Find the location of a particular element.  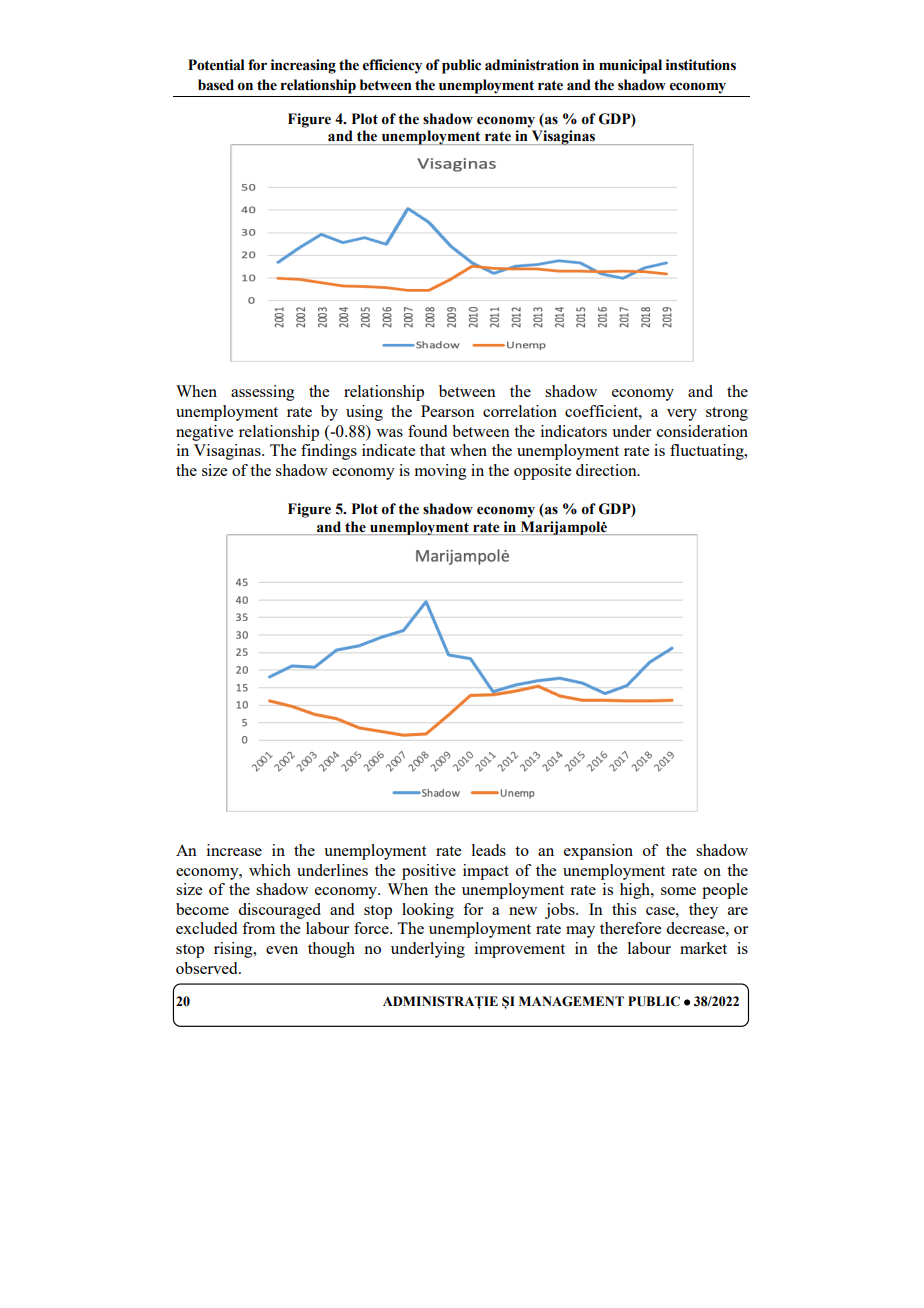

expansion is located at coordinates (598, 852).
